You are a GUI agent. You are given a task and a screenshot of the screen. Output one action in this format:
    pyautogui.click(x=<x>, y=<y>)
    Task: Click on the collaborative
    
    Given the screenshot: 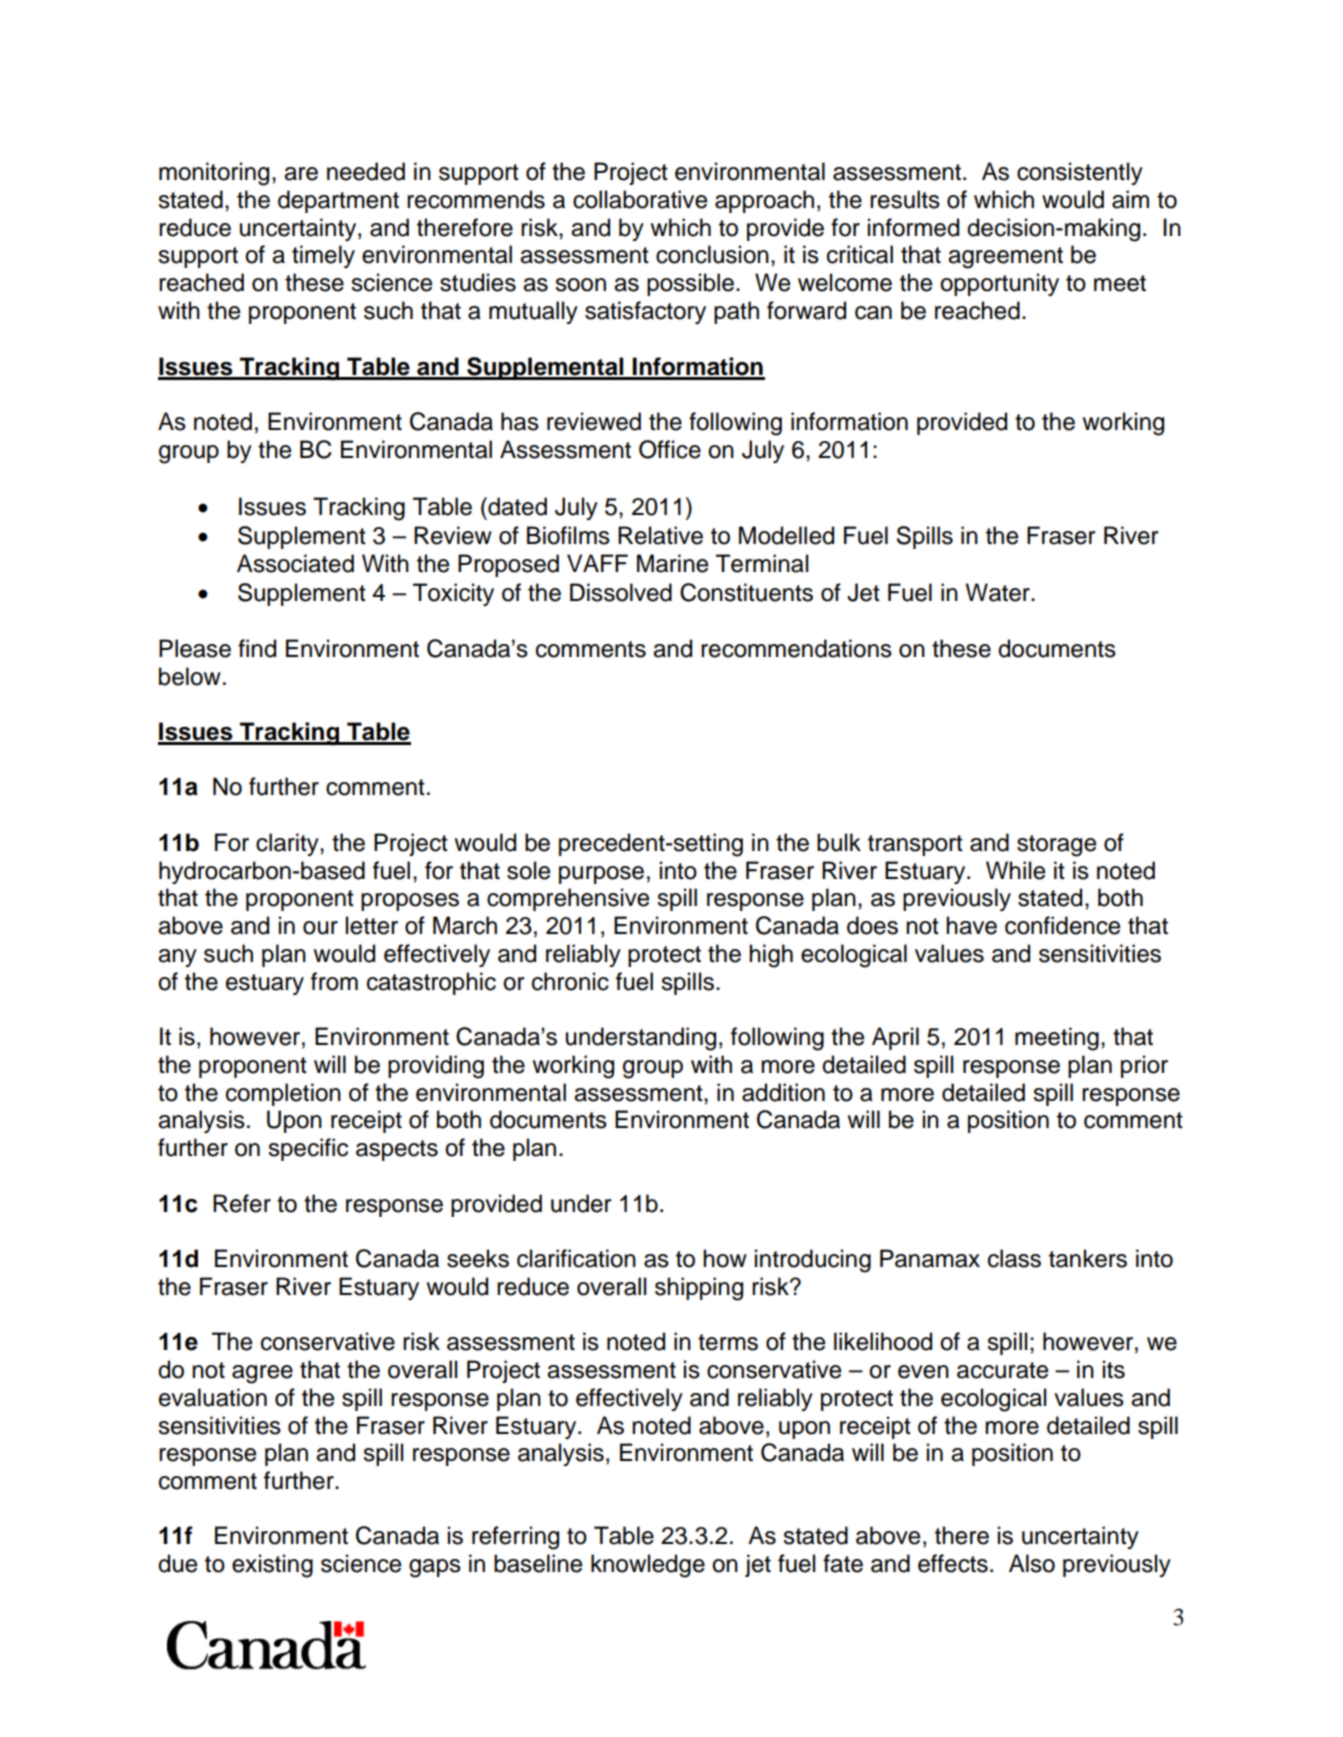 What is the action you would take?
    pyautogui.click(x=640, y=199)
